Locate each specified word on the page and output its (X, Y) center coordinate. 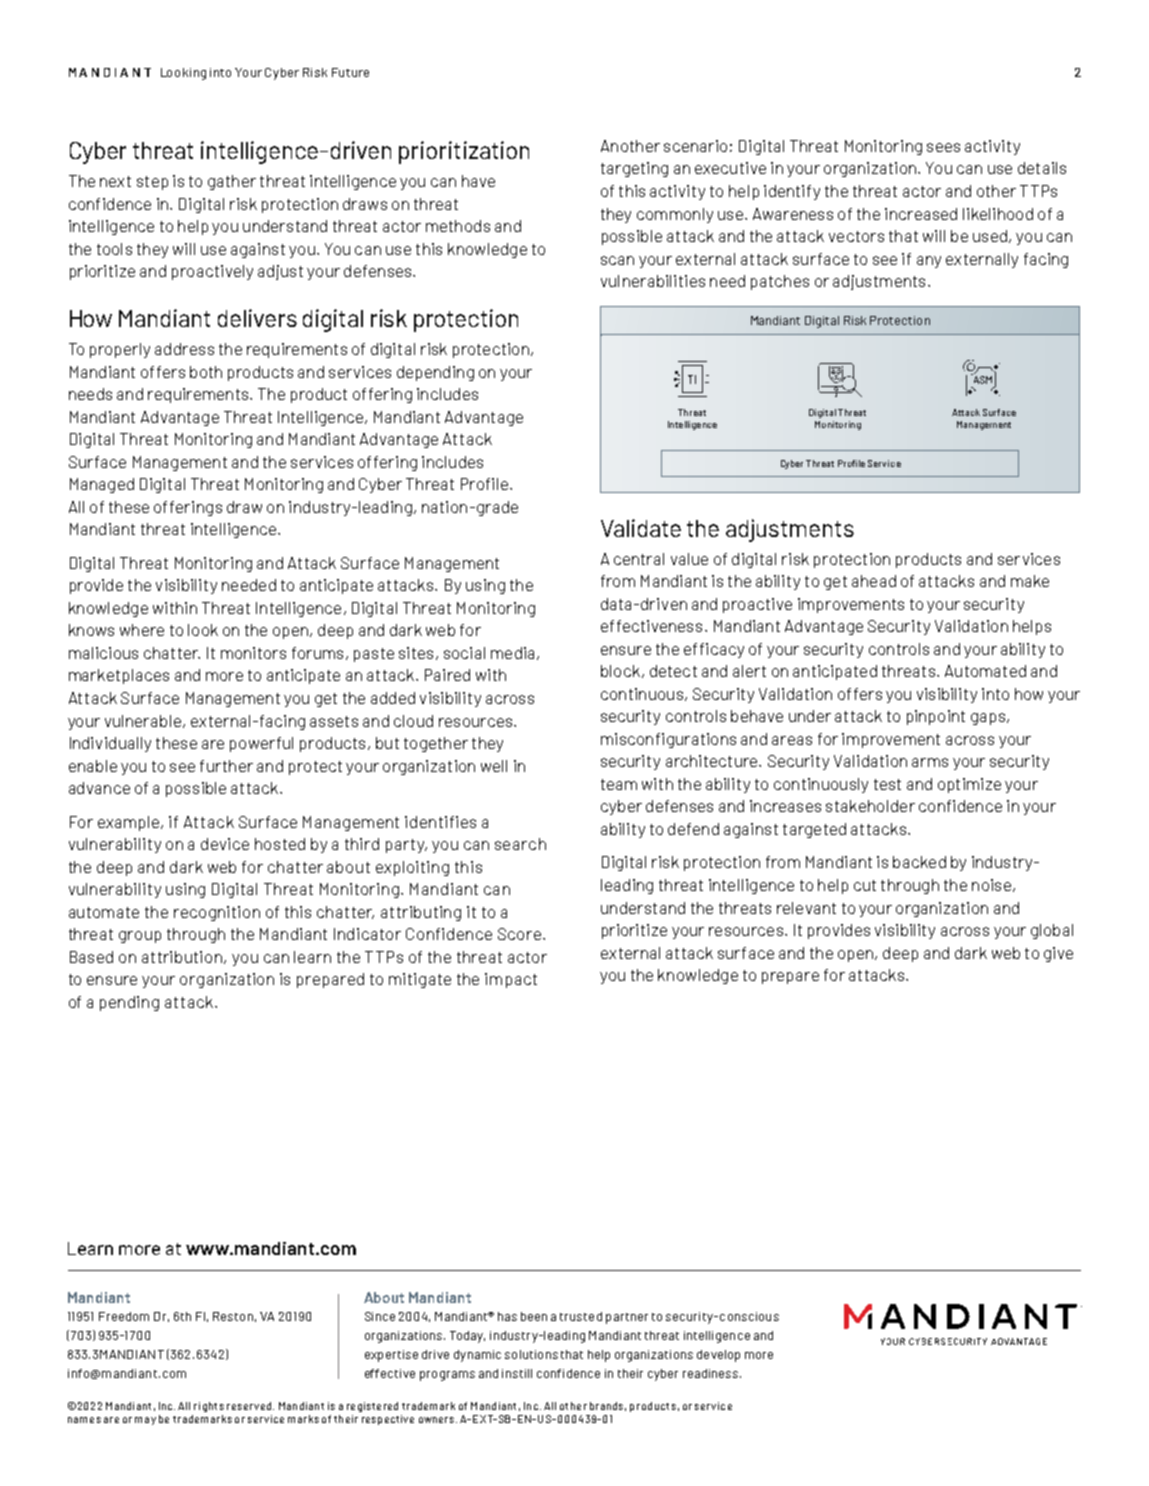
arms (930, 762)
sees (943, 147)
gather (232, 182)
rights (209, 1407)
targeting (634, 169)
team (619, 784)
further (226, 766)
